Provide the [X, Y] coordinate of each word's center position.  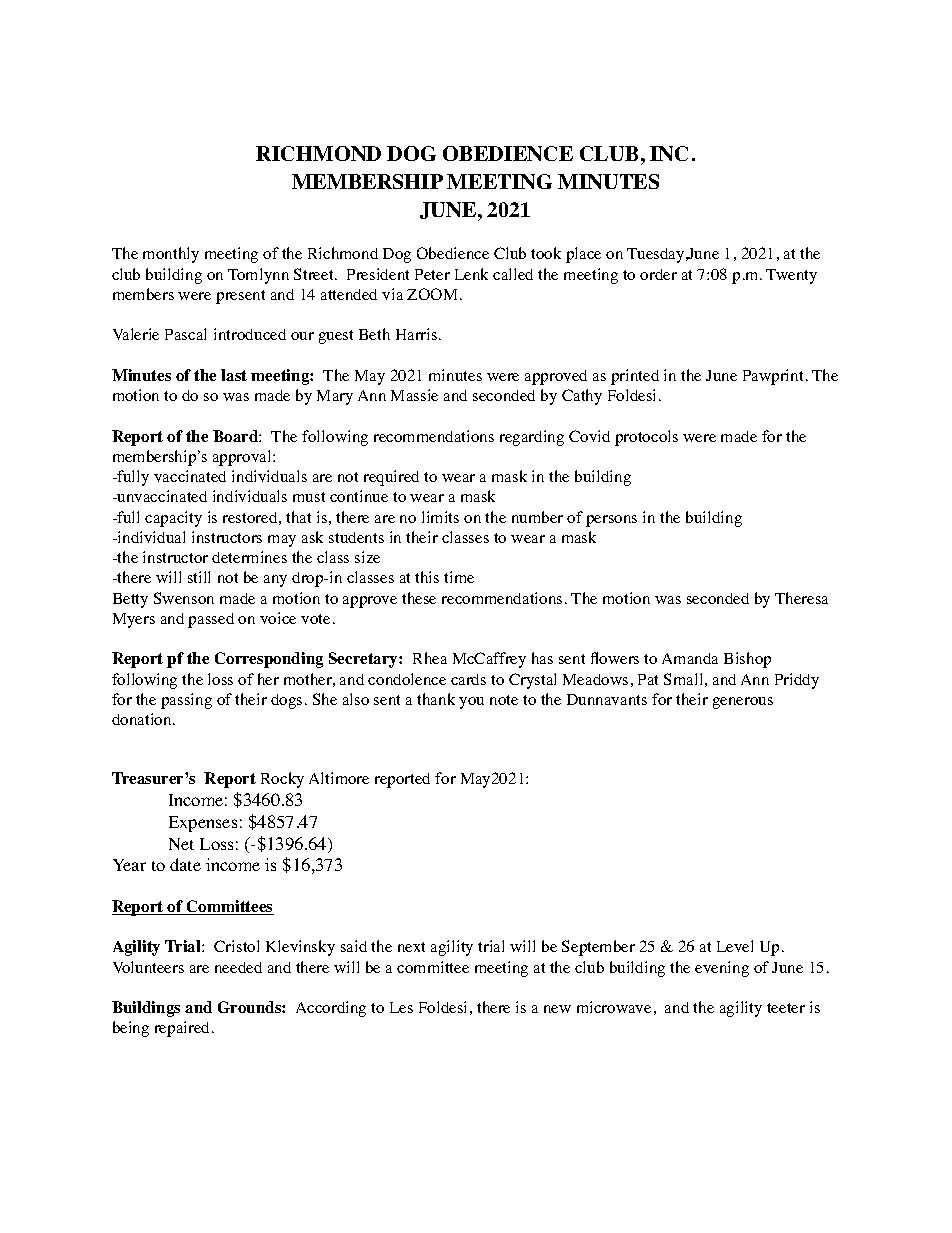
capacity [173, 519]
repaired [184, 1029]
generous [743, 703]
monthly [171, 255]
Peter [432, 274]
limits [440, 517]
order [658, 274]
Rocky [282, 780]
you [471, 703]
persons [611, 521]
